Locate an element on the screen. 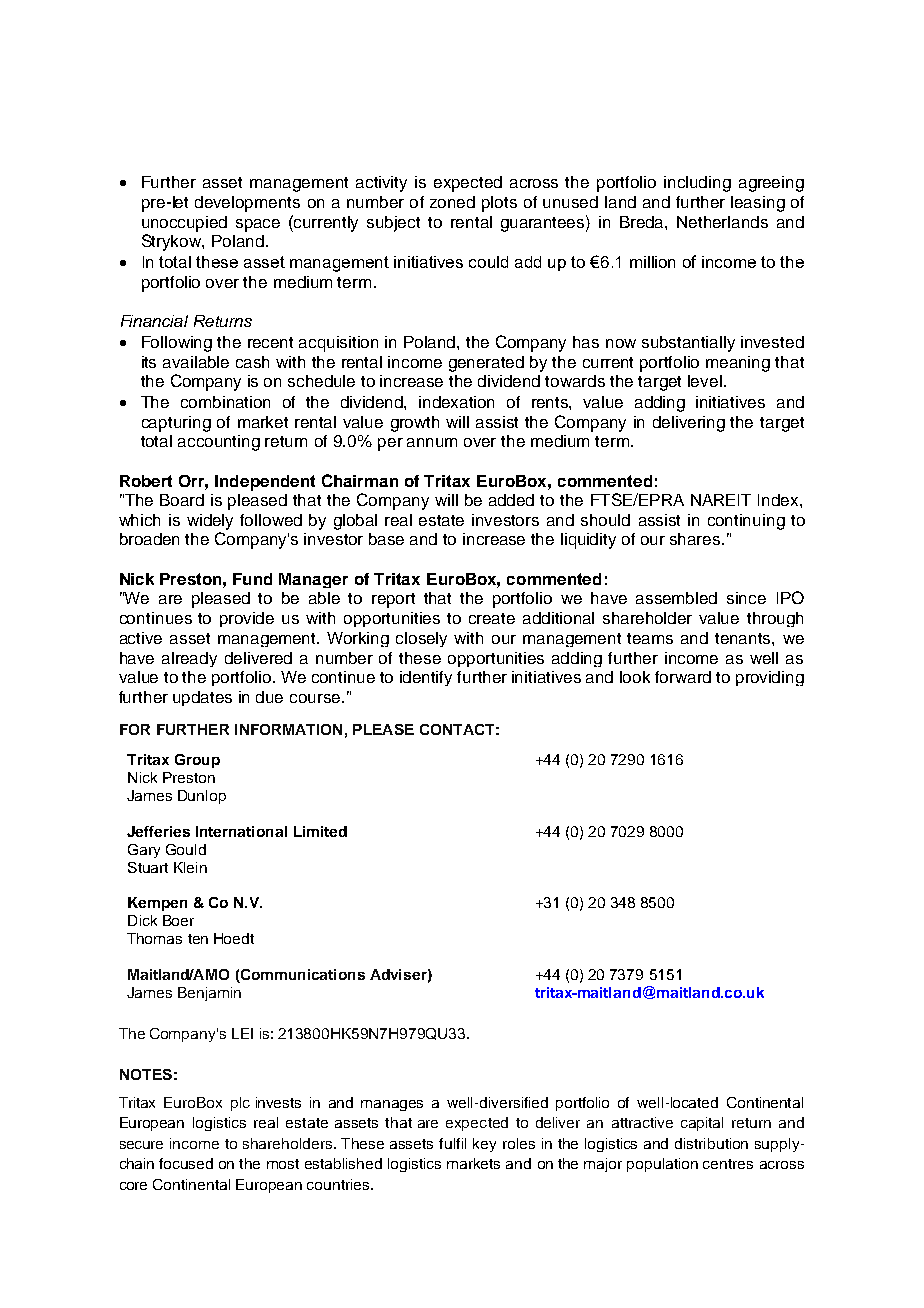 Image resolution: width=924 pixels, height=1308 pixels. Boer is located at coordinates (178, 920).
